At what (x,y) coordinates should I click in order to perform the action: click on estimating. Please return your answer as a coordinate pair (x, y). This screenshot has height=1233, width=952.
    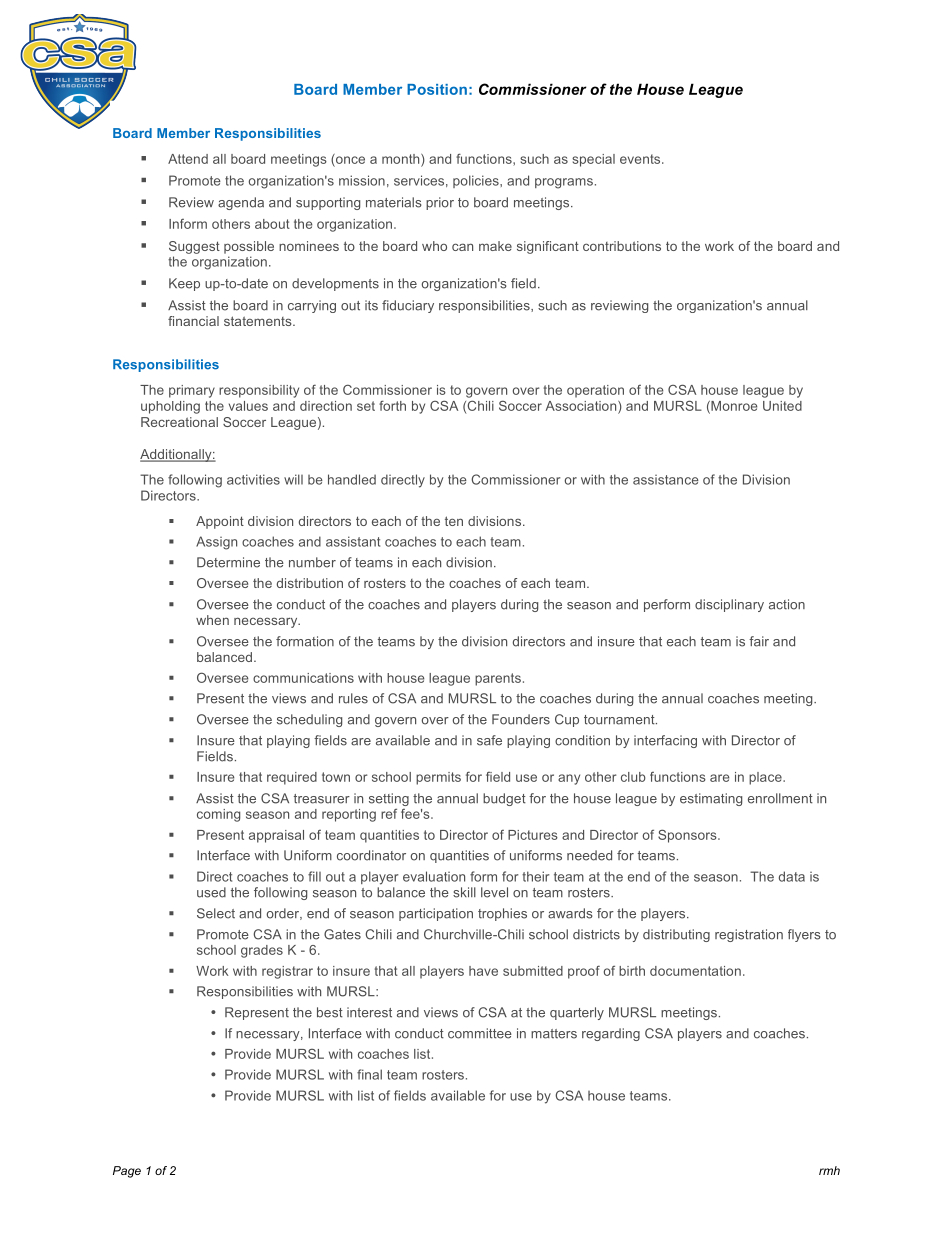
    Looking at the image, I should click on (711, 799).
